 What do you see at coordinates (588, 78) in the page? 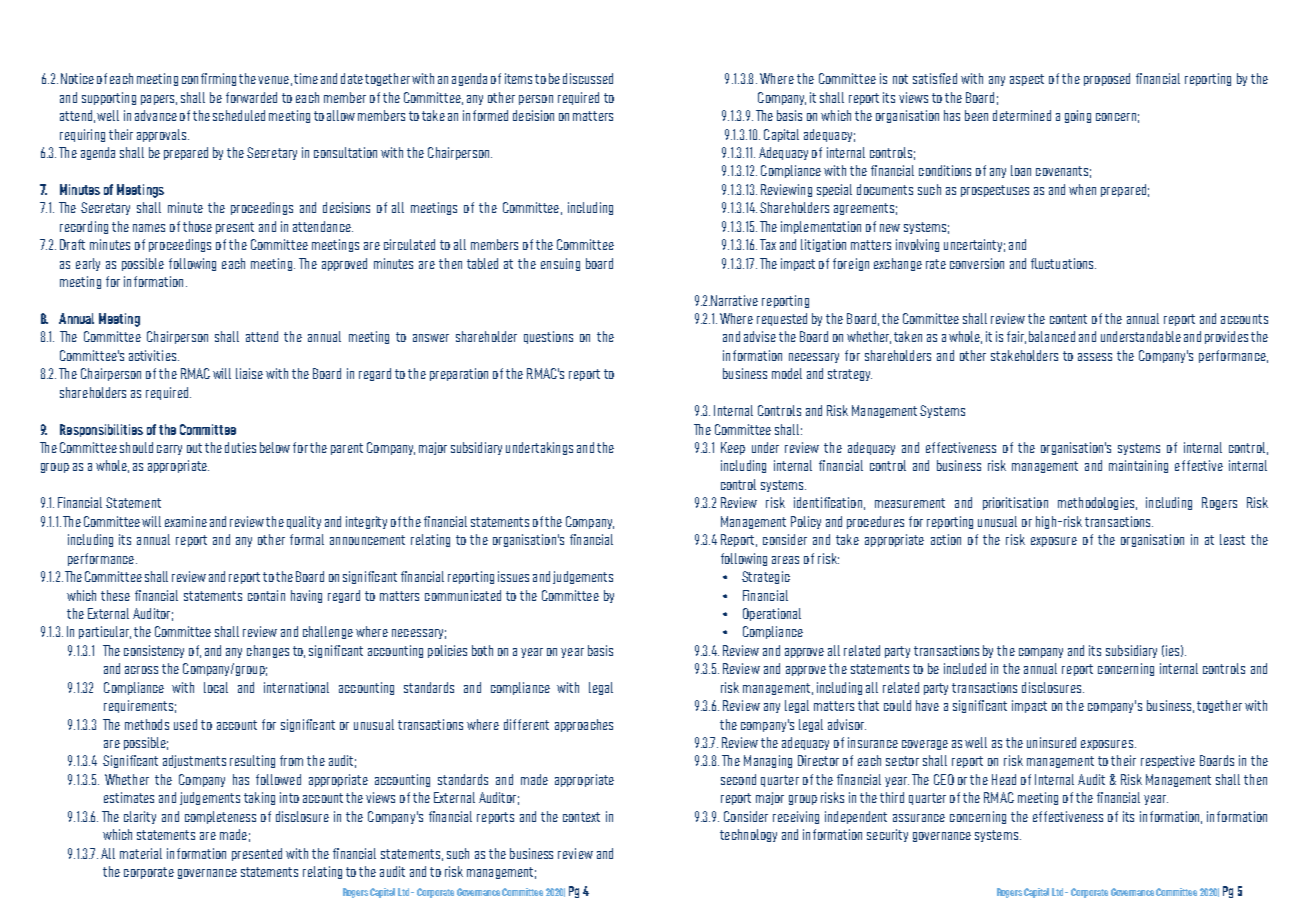
I see `discussed` at bounding box center [588, 78].
